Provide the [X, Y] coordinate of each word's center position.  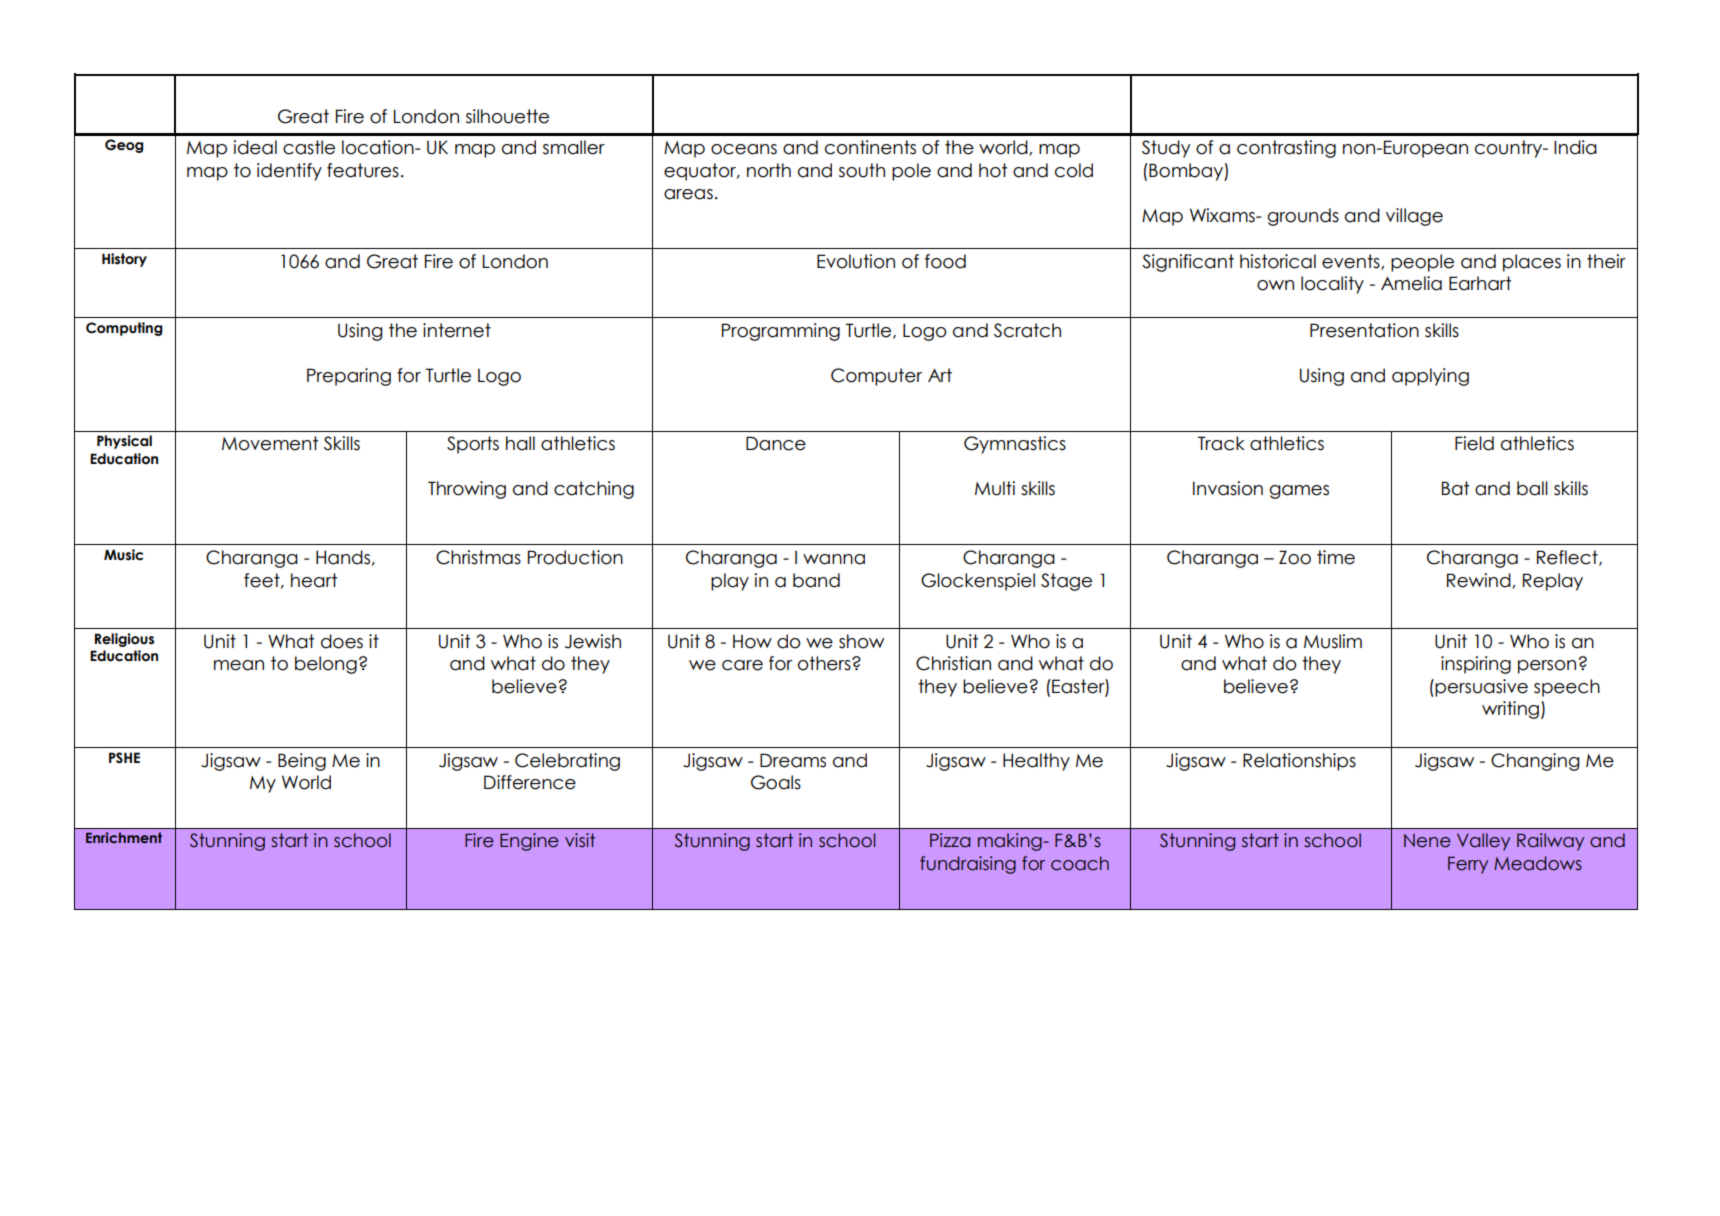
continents [870, 147]
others [825, 663]
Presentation [1364, 330]
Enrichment [124, 837]
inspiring [1476, 665]
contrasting [1286, 149]
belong [326, 665]
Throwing [467, 490]
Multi [995, 488]
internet [457, 330]
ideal [255, 147]
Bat [1455, 488]
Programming [781, 332]
